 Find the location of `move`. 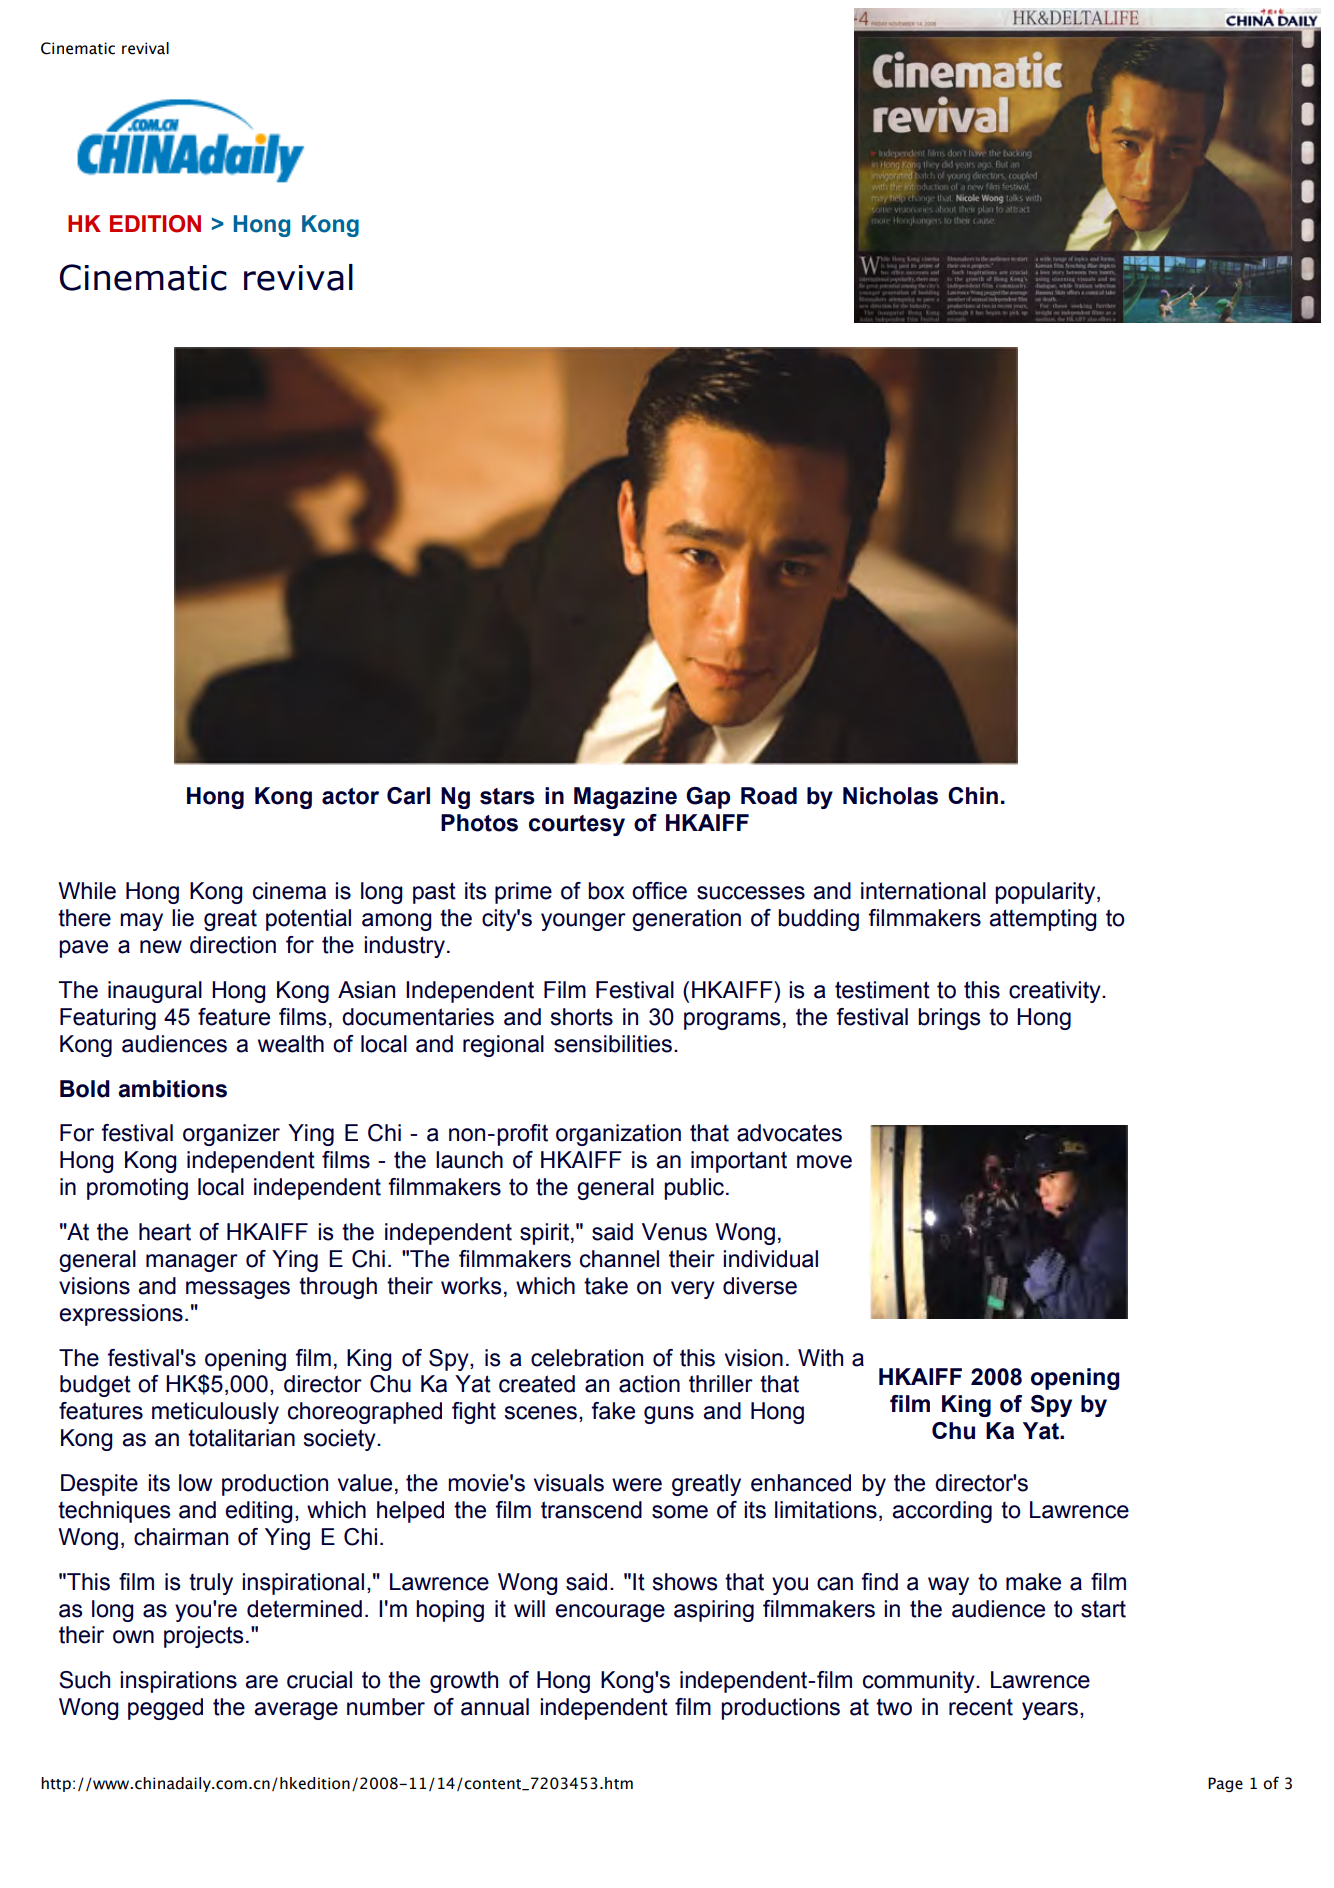

move is located at coordinates (824, 1162).
